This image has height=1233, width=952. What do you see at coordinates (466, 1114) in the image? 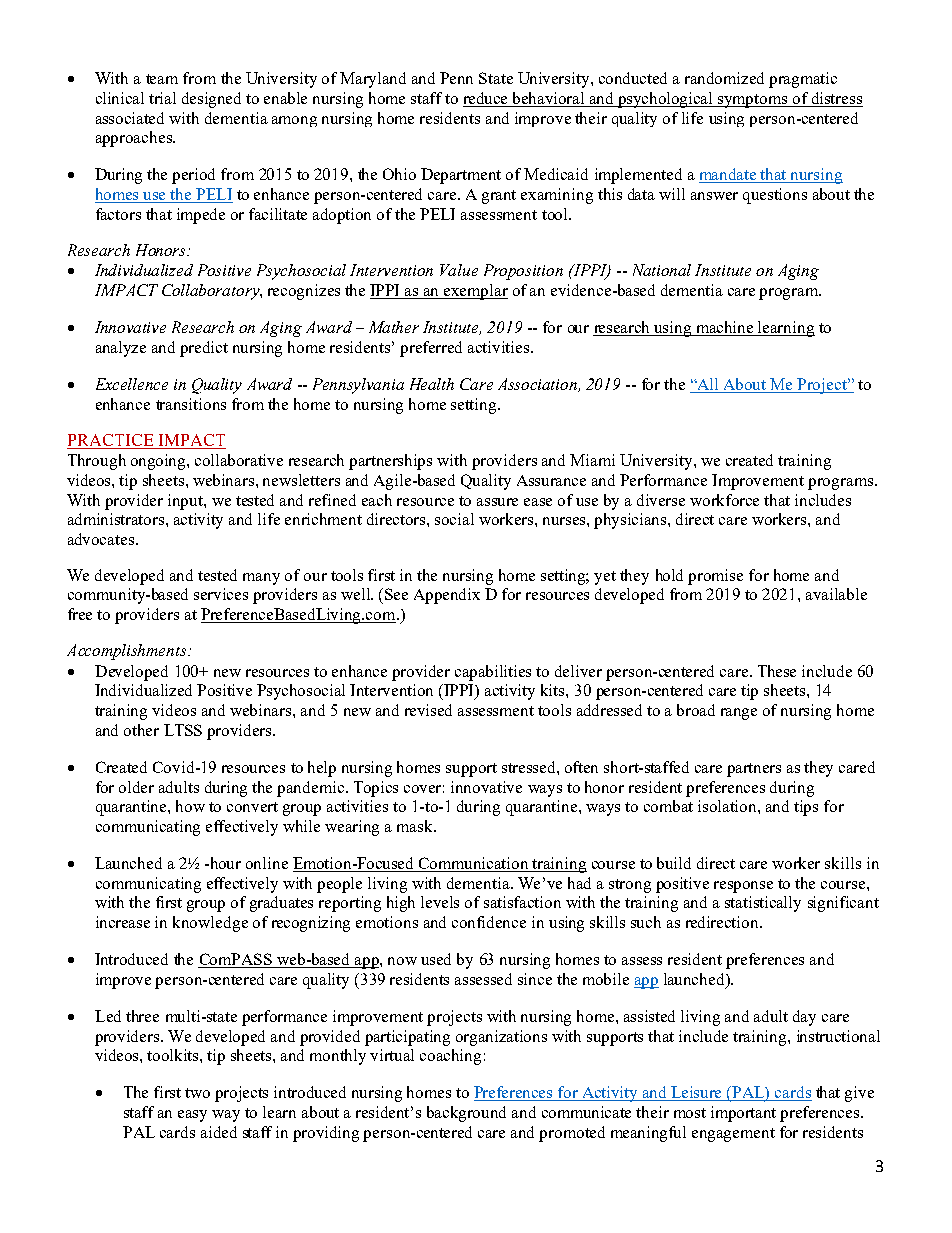
I see `background` at bounding box center [466, 1114].
